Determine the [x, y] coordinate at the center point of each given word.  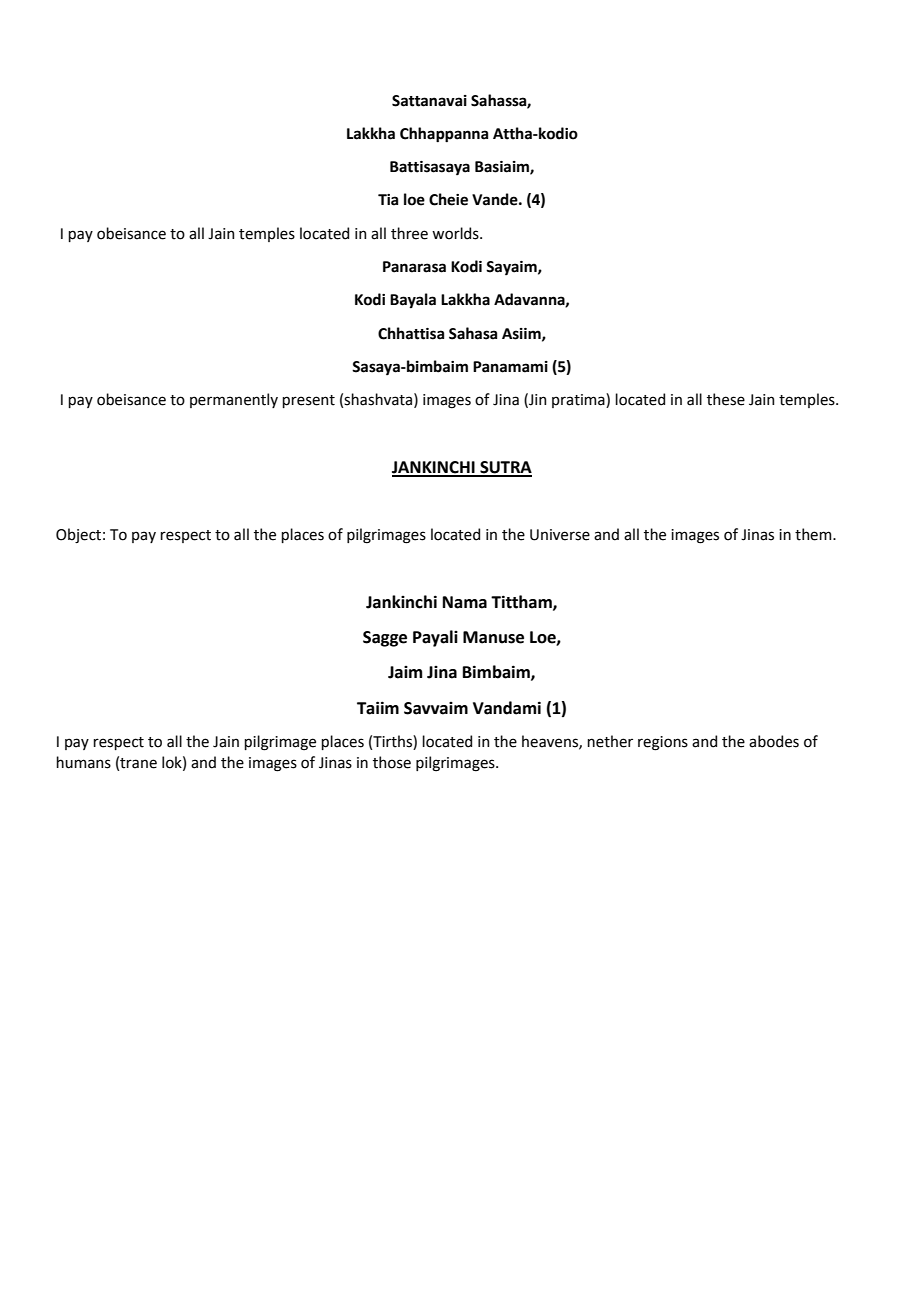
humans [83, 762]
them [814, 534]
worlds [456, 233]
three [409, 233]
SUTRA [505, 468]
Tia [388, 200]
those [392, 762]
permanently [234, 400]
